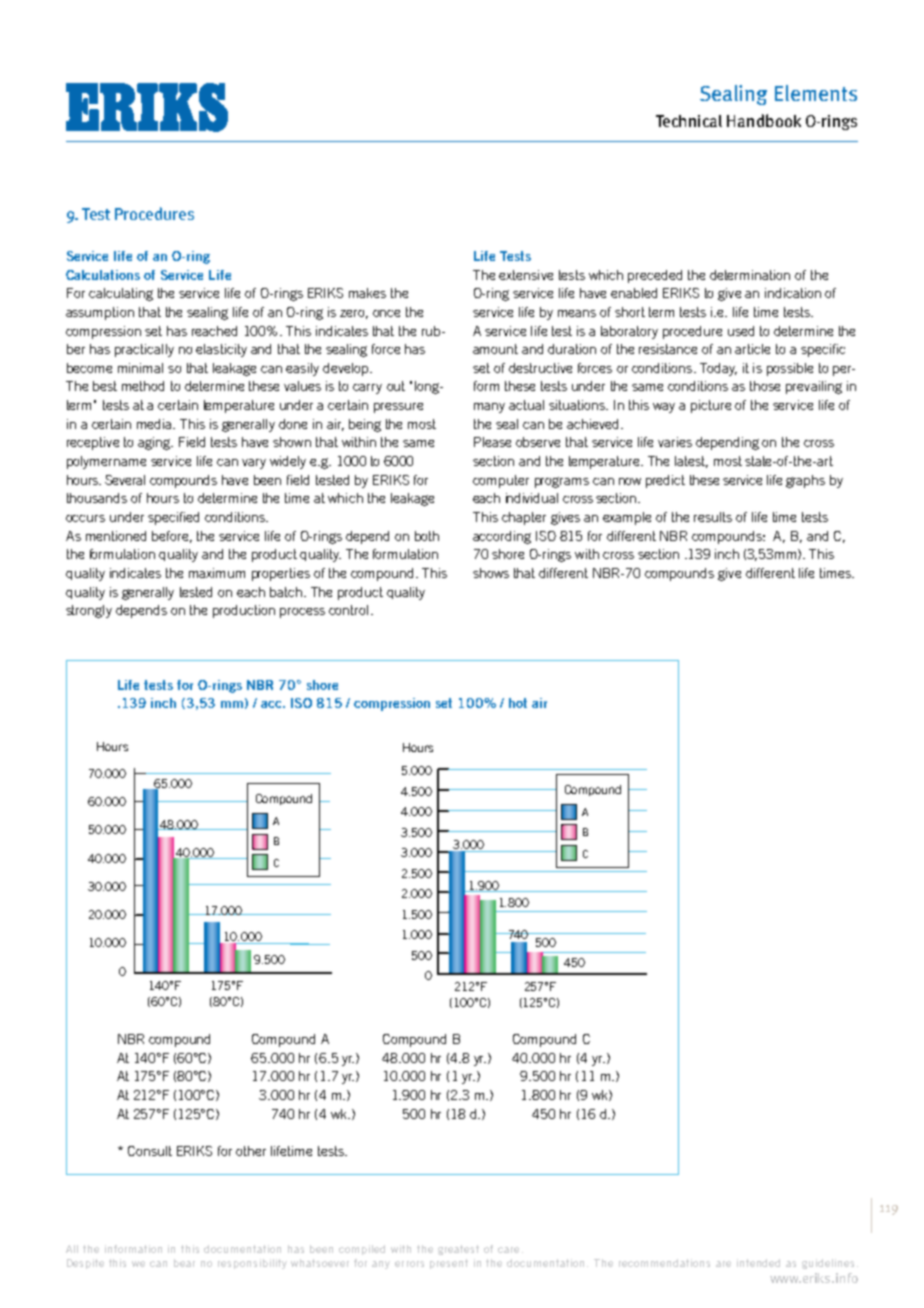 The width and height of the screenshot is (924, 1308). What do you see at coordinates (489, 408) in the screenshot?
I see `many` at bounding box center [489, 408].
